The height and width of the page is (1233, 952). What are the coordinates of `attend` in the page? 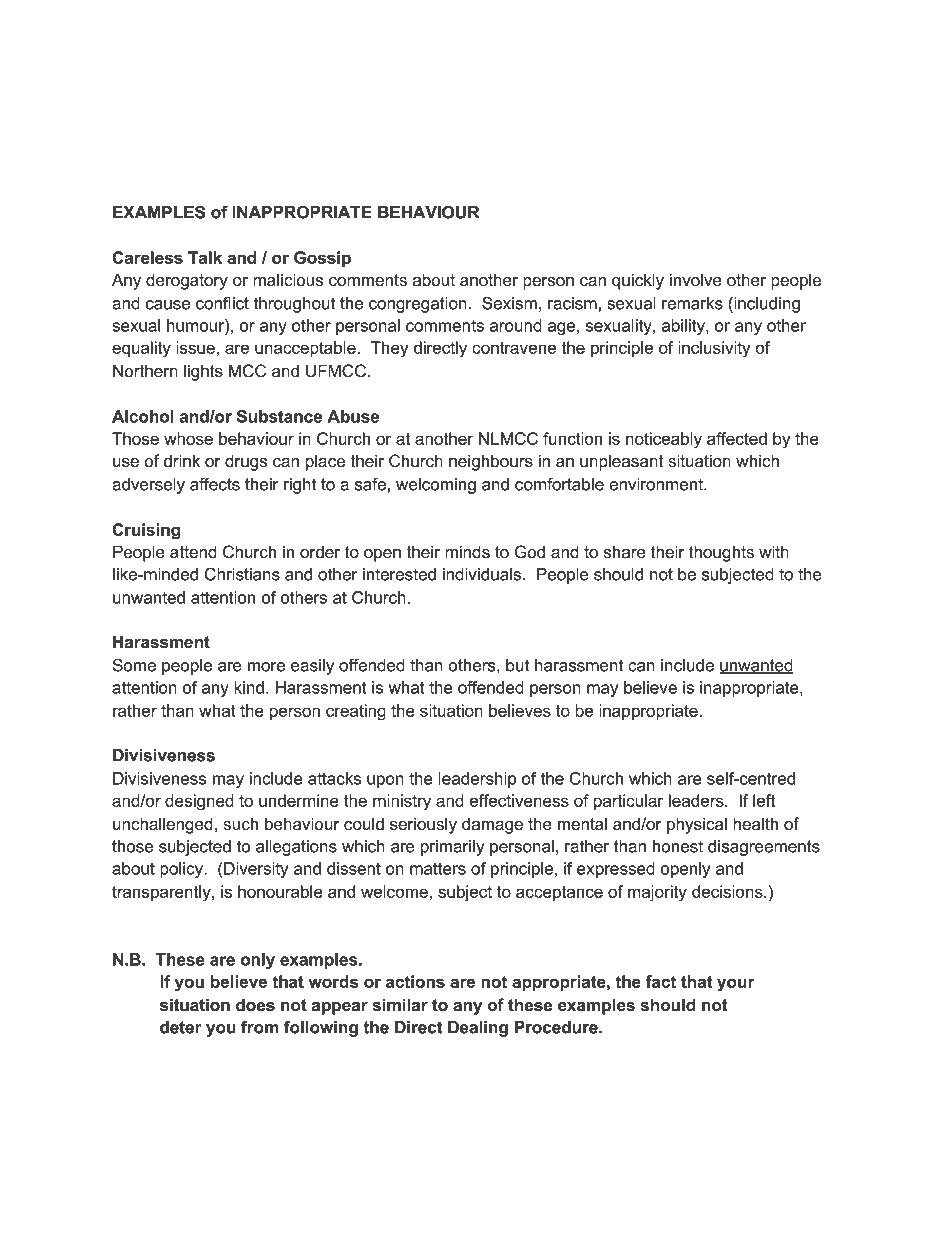 It's located at (193, 552).
